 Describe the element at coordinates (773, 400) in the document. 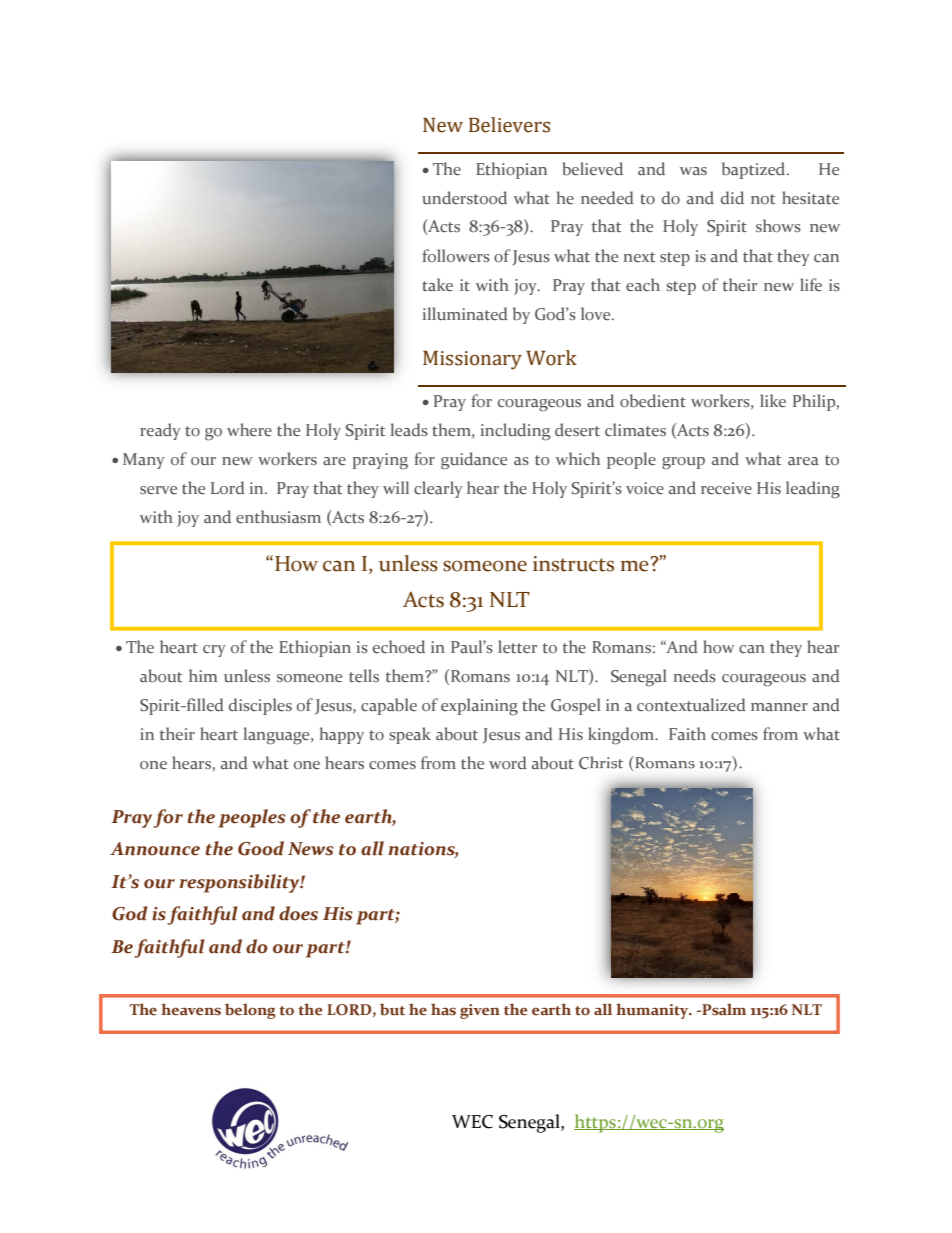

I see `like` at that location.
